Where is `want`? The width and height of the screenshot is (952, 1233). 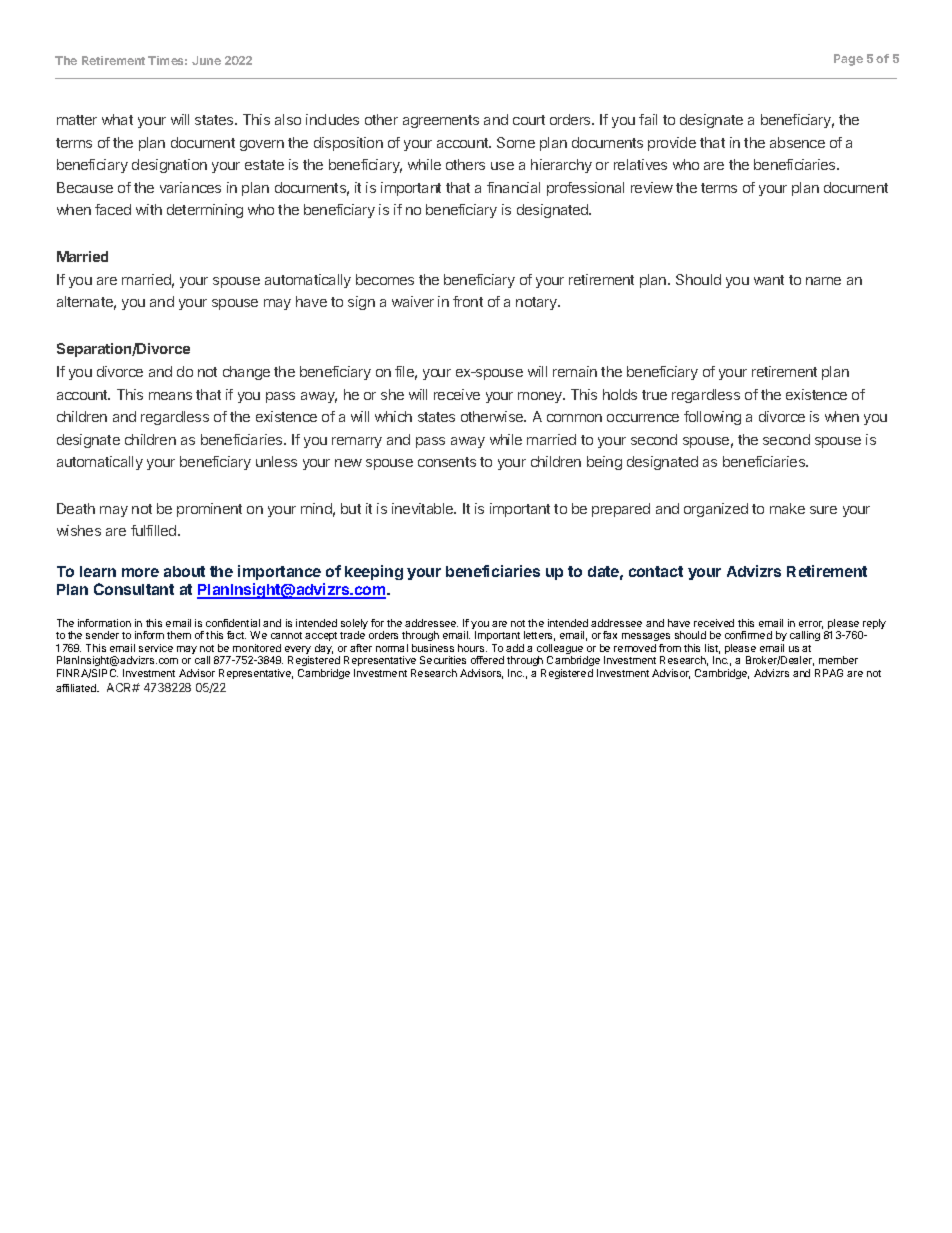
want is located at coordinates (769, 280).
